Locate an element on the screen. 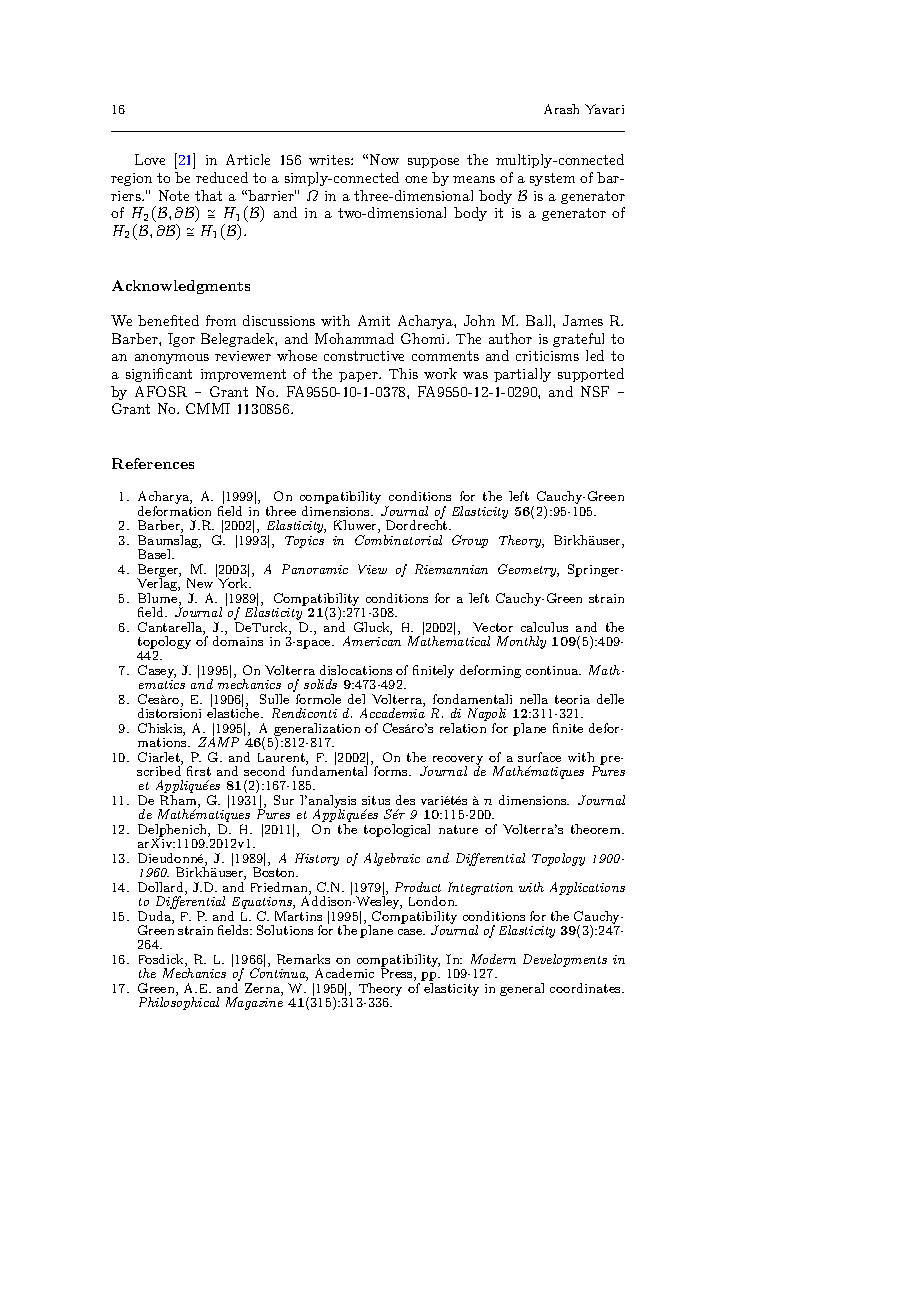 The height and width of the screenshot is (1308, 924). Combinatorial is located at coordinates (398, 540).
